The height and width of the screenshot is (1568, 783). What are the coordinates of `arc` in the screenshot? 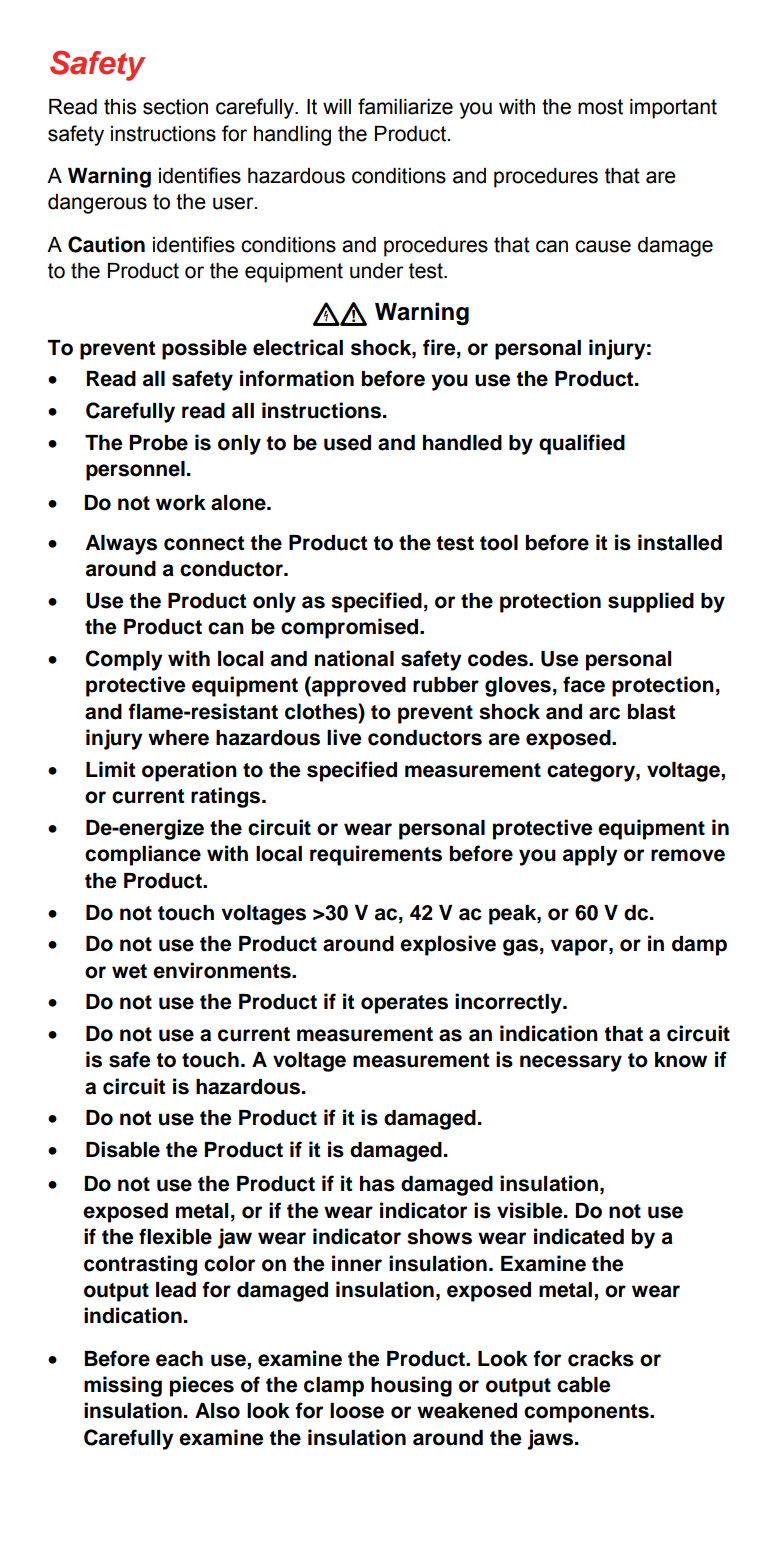 It's located at (604, 713).
